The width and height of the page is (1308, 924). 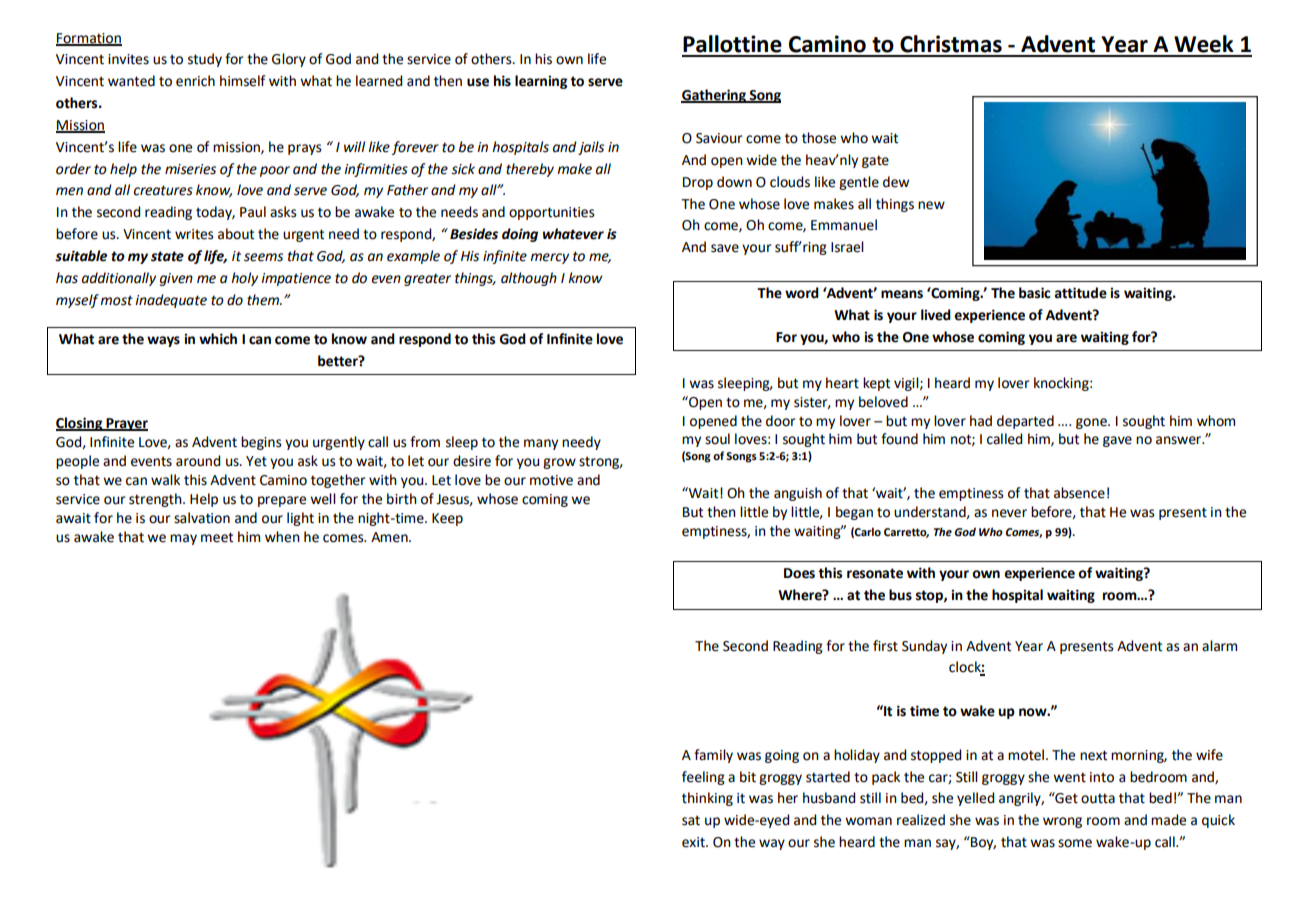 I want to click on those, so click(x=819, y=138).
